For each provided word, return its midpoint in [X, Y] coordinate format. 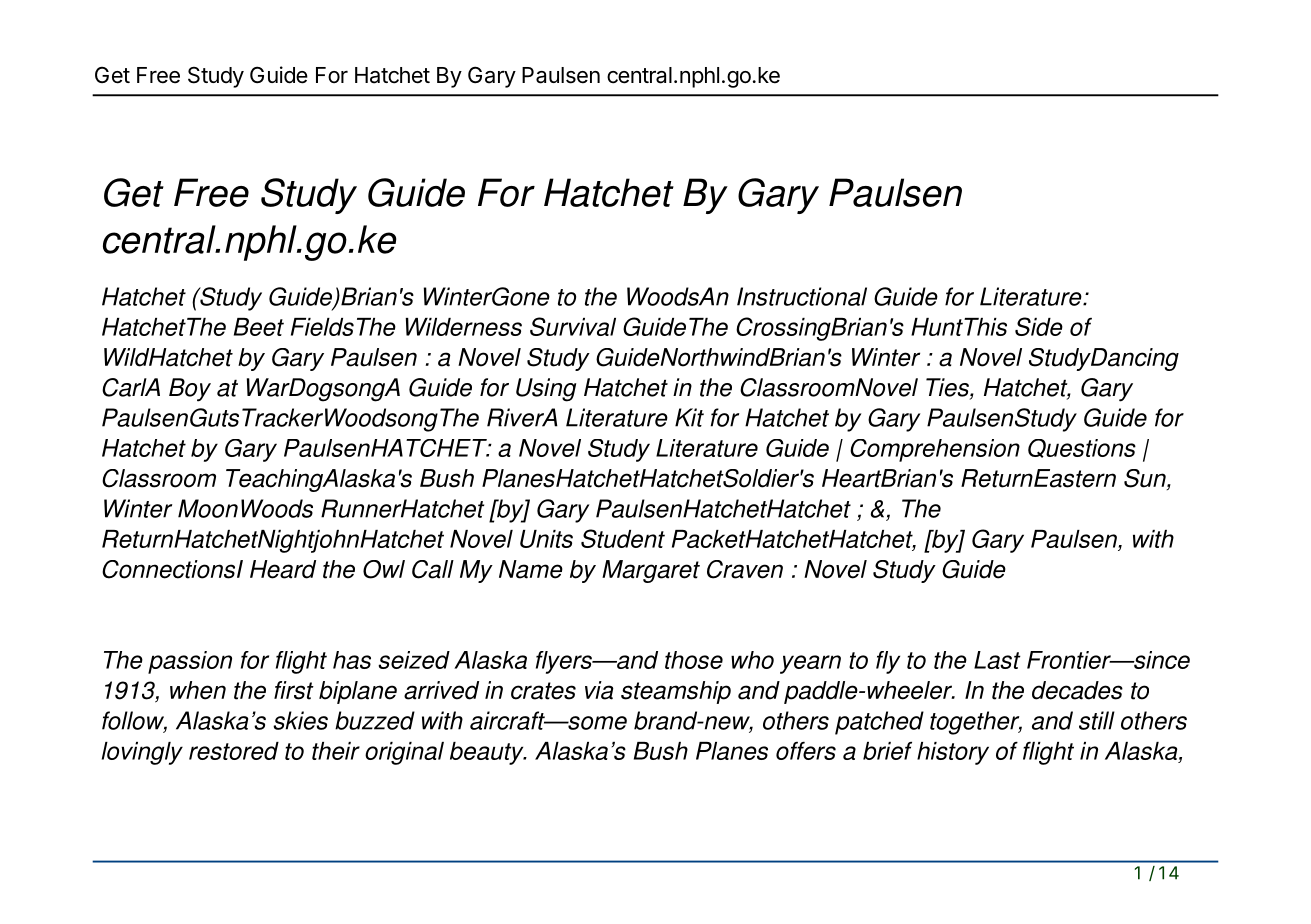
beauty [488, 753]
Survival [573, 326]
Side [1039, 326]
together [976, 723]
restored [234, 751]
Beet [259, 327]
